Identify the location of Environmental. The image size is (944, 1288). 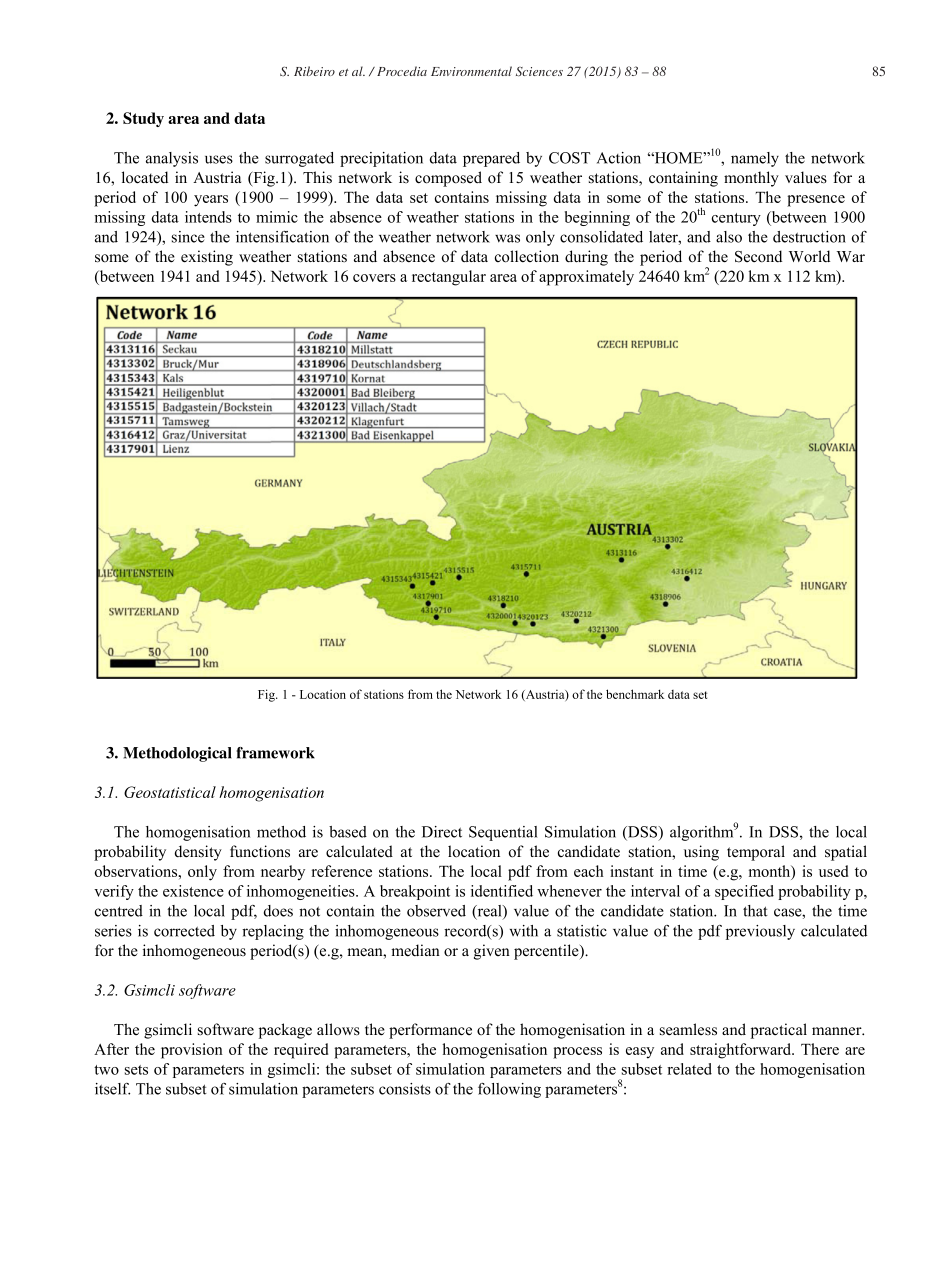
(471, 71).
